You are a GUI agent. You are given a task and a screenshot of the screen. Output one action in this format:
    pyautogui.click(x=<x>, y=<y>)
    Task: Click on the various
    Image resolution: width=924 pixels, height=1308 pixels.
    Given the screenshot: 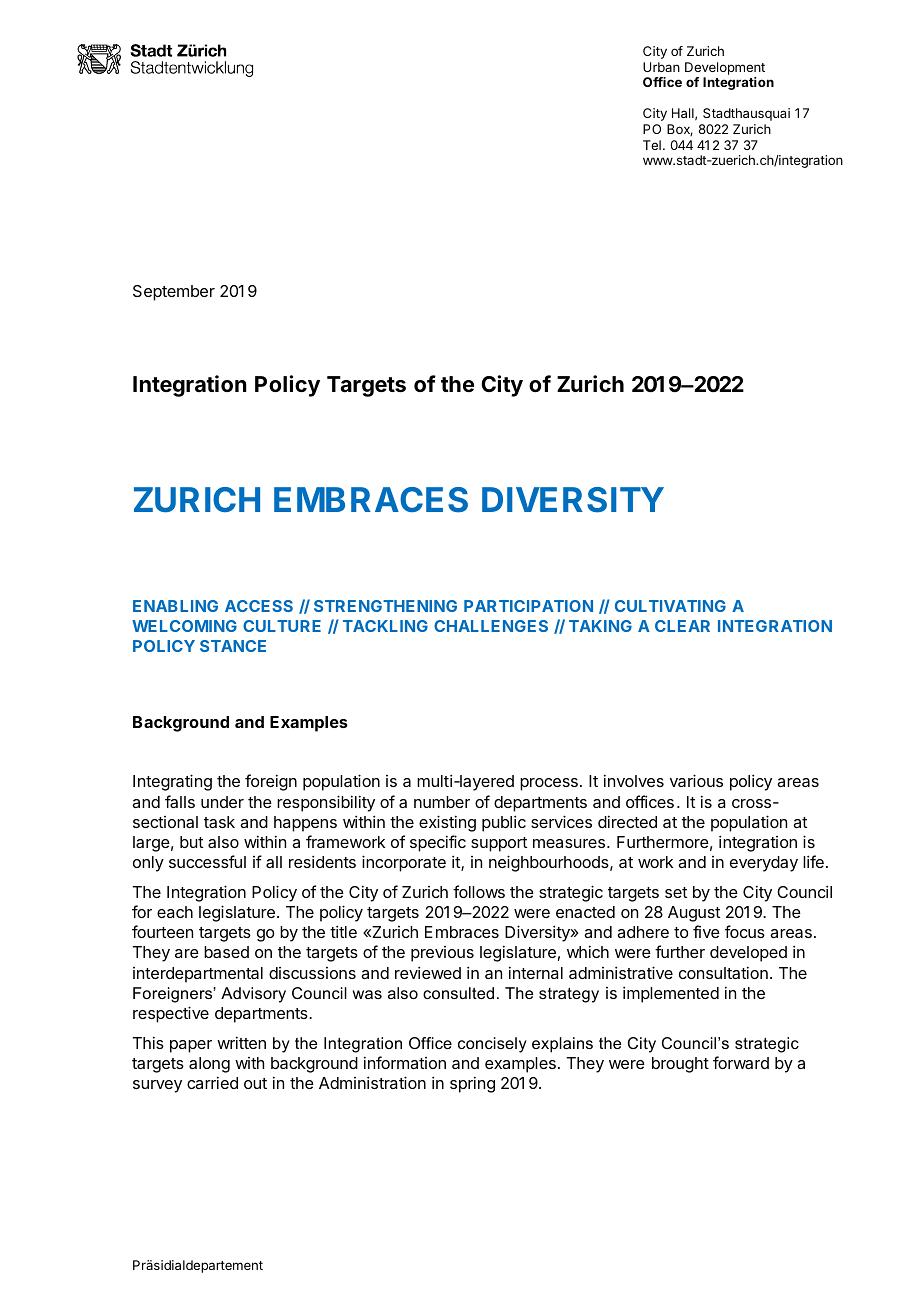 What is the action you would take?
    pyautogui.click(x=696, y=780)
